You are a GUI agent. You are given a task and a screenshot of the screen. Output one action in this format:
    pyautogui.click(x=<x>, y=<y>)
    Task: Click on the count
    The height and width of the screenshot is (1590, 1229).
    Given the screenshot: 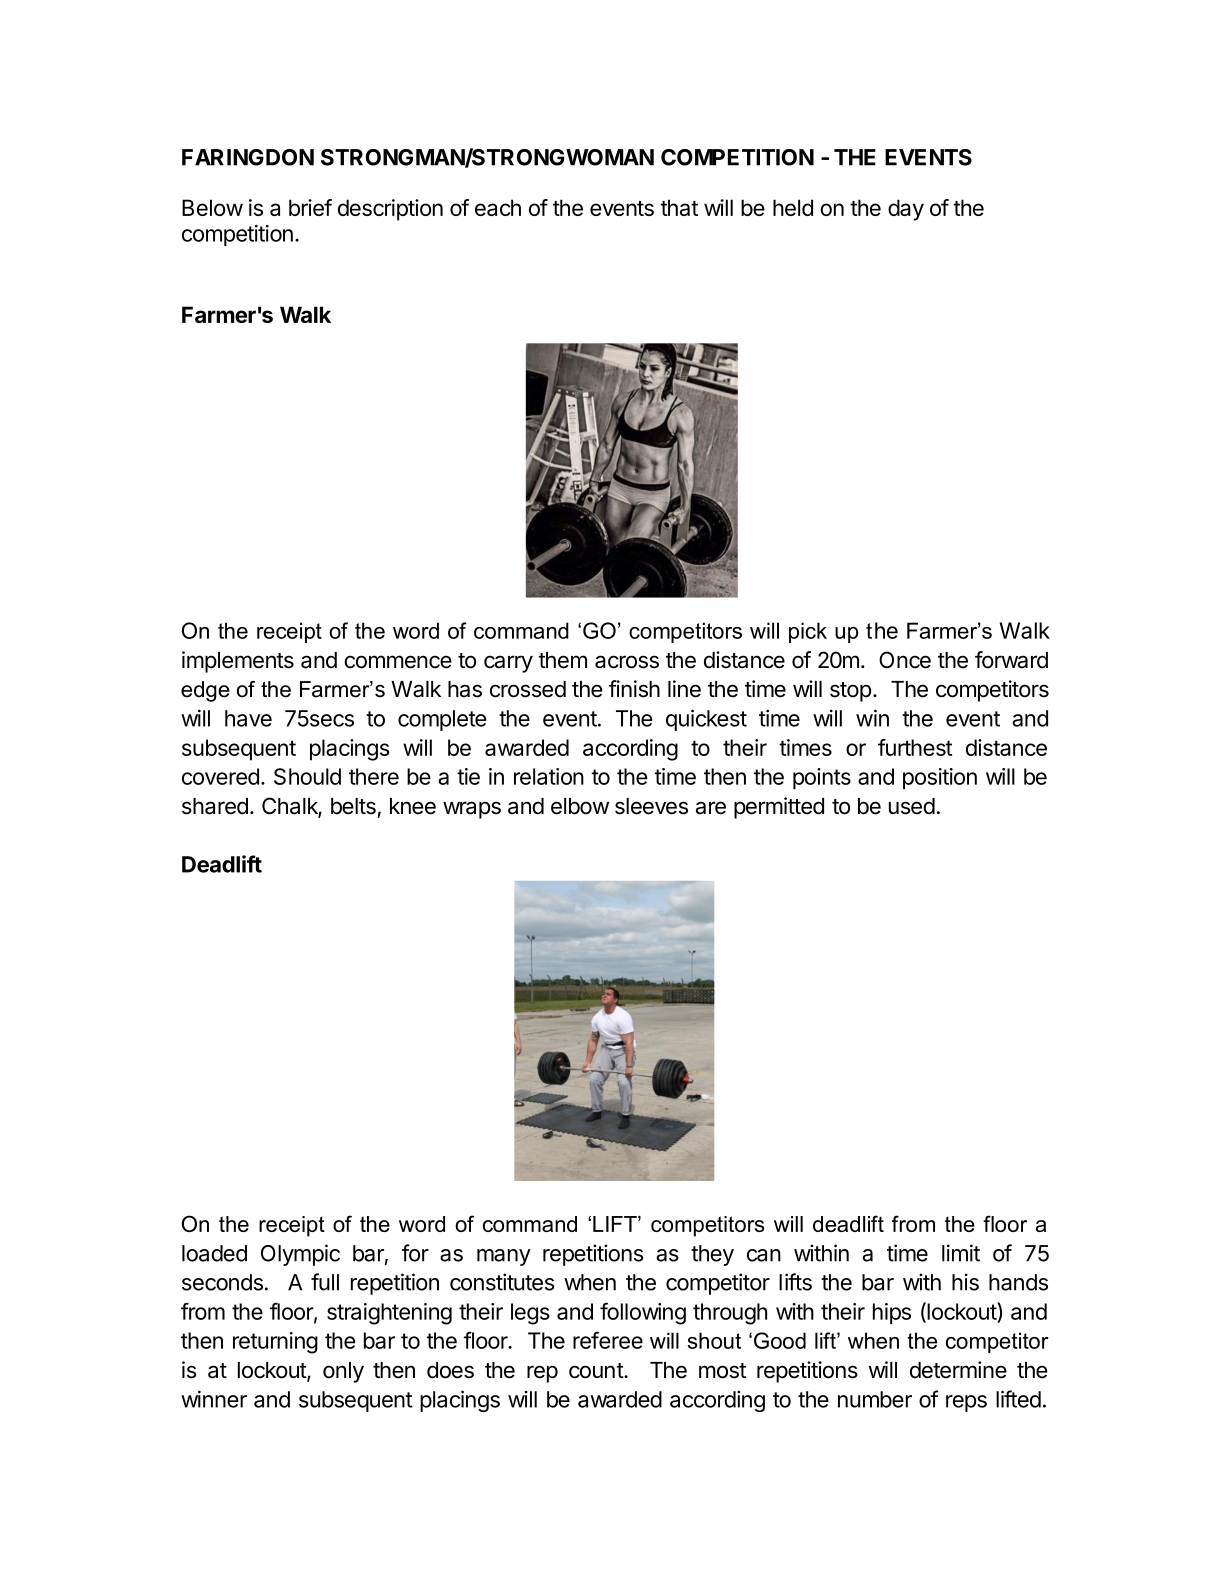 What is the action you would take?
    pyautogui.click(x=597, y=1371)
